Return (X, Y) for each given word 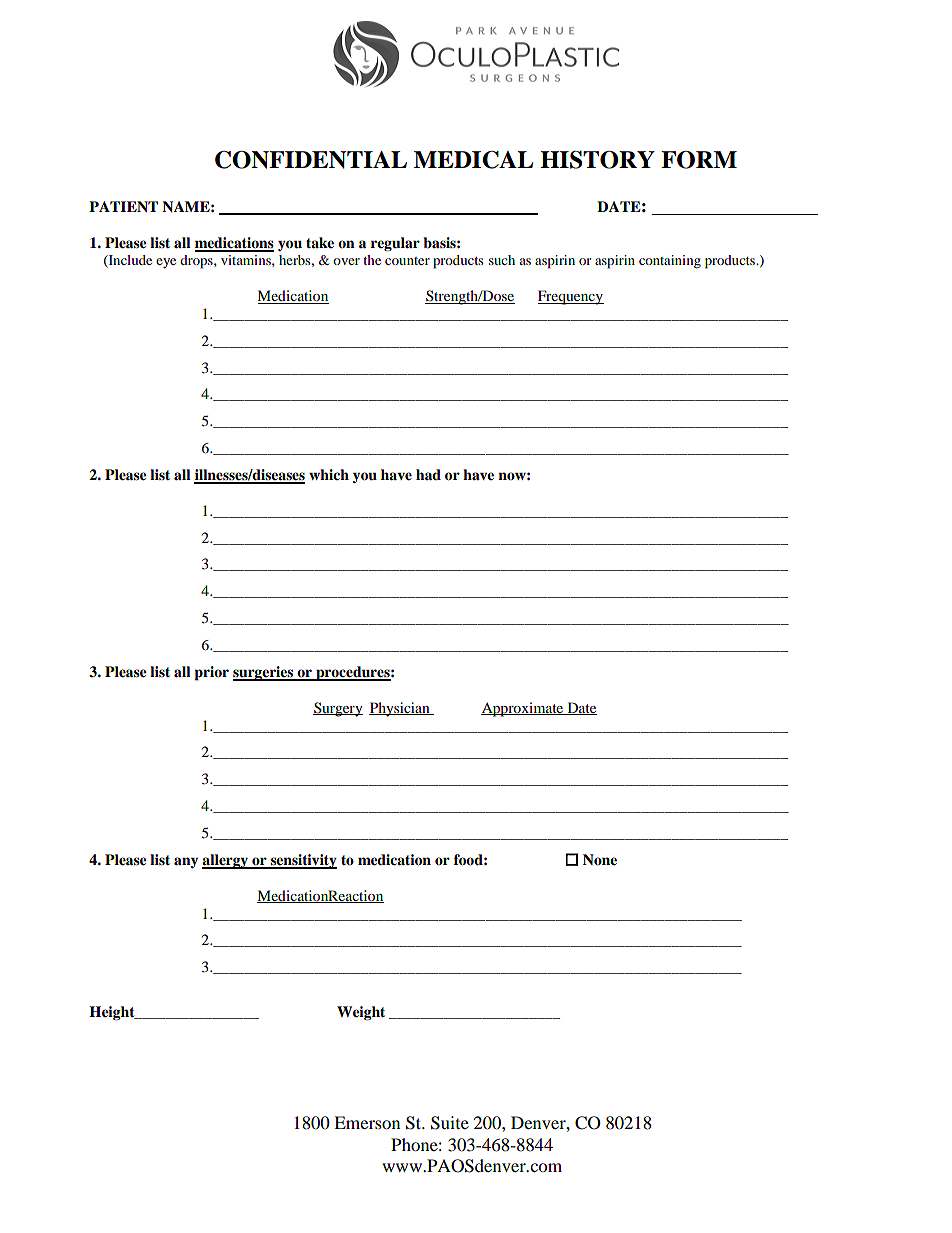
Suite (450, 1123)
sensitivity (303, 861)
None (600, 859)
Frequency (571, 297)
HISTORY (597, 160)
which (329, 474)
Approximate (523, 709)
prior (211, 673)
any (186, 862)
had (428, 474)
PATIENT (123, 206)
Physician (400, 709)
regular (395, 244)
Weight (361, 1013)
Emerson (367, 1122)
